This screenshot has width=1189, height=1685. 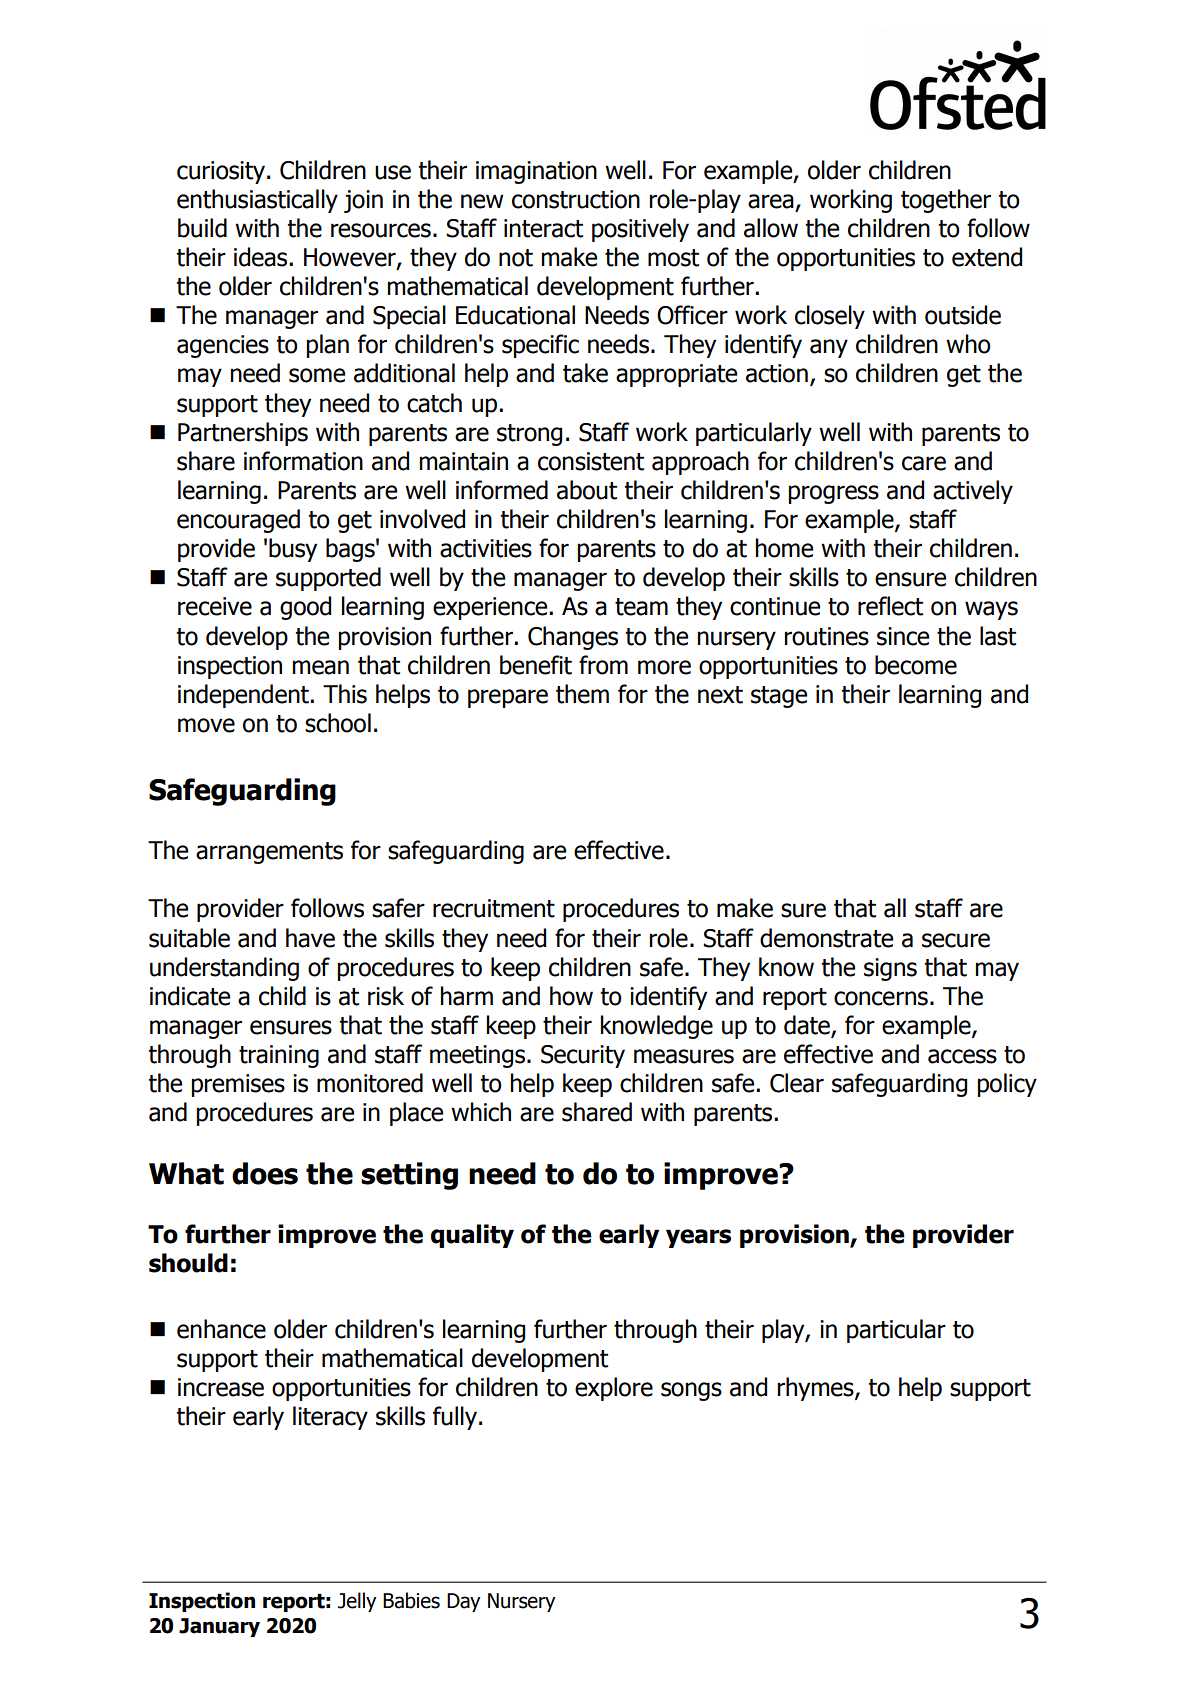 I want to click on Day, so click(x=464, y=1602).
